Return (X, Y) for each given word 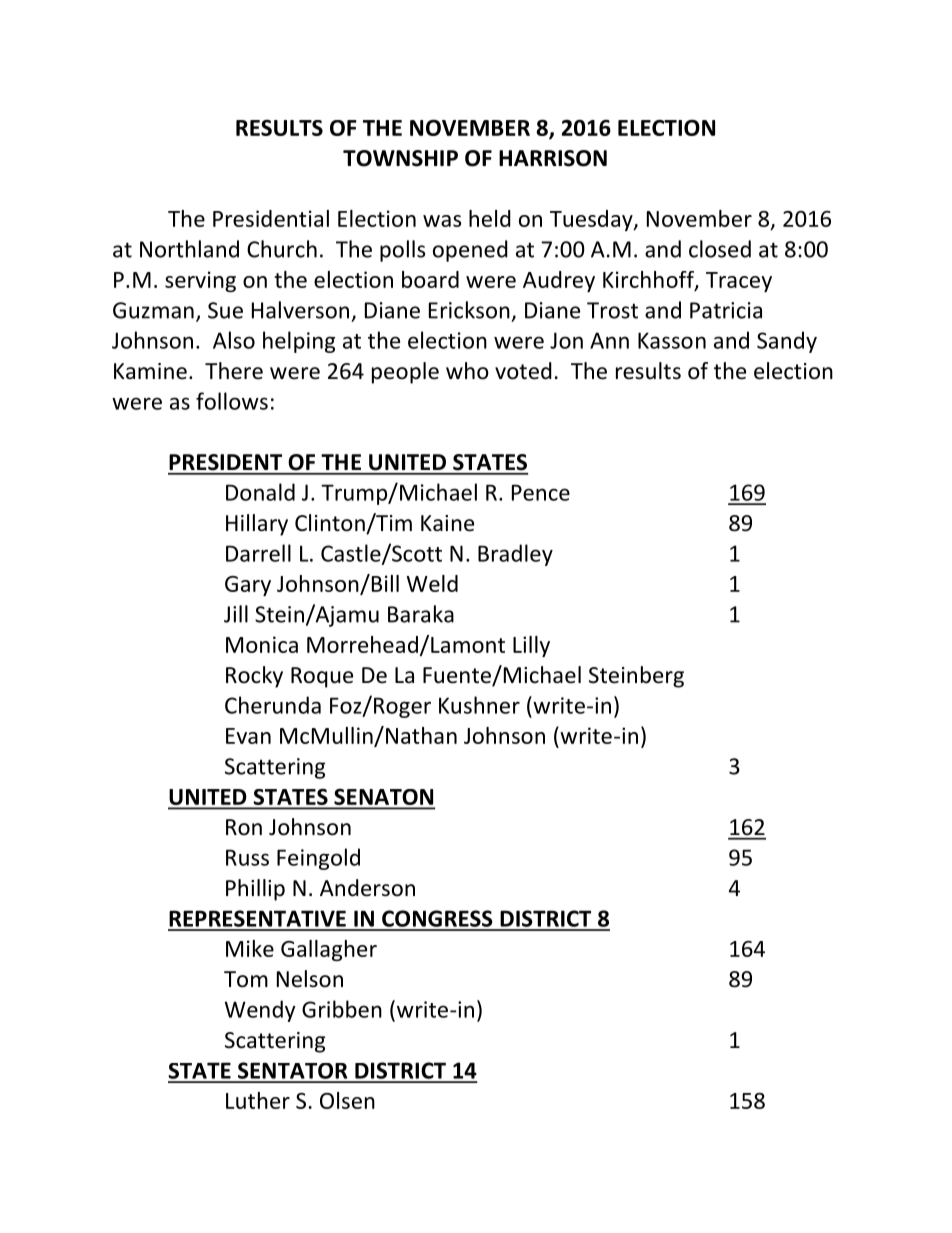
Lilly (531, 646)
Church (282, 249)
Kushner (479, 705)
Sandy (787, 342)
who (467, 371)
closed (720, 249)
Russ (247, 857)
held (490, 218)
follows (232, 401)
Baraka (421, 614)
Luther (258, 1100)
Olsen (347, 1100)
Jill (236, 614)
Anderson (367, 888)
